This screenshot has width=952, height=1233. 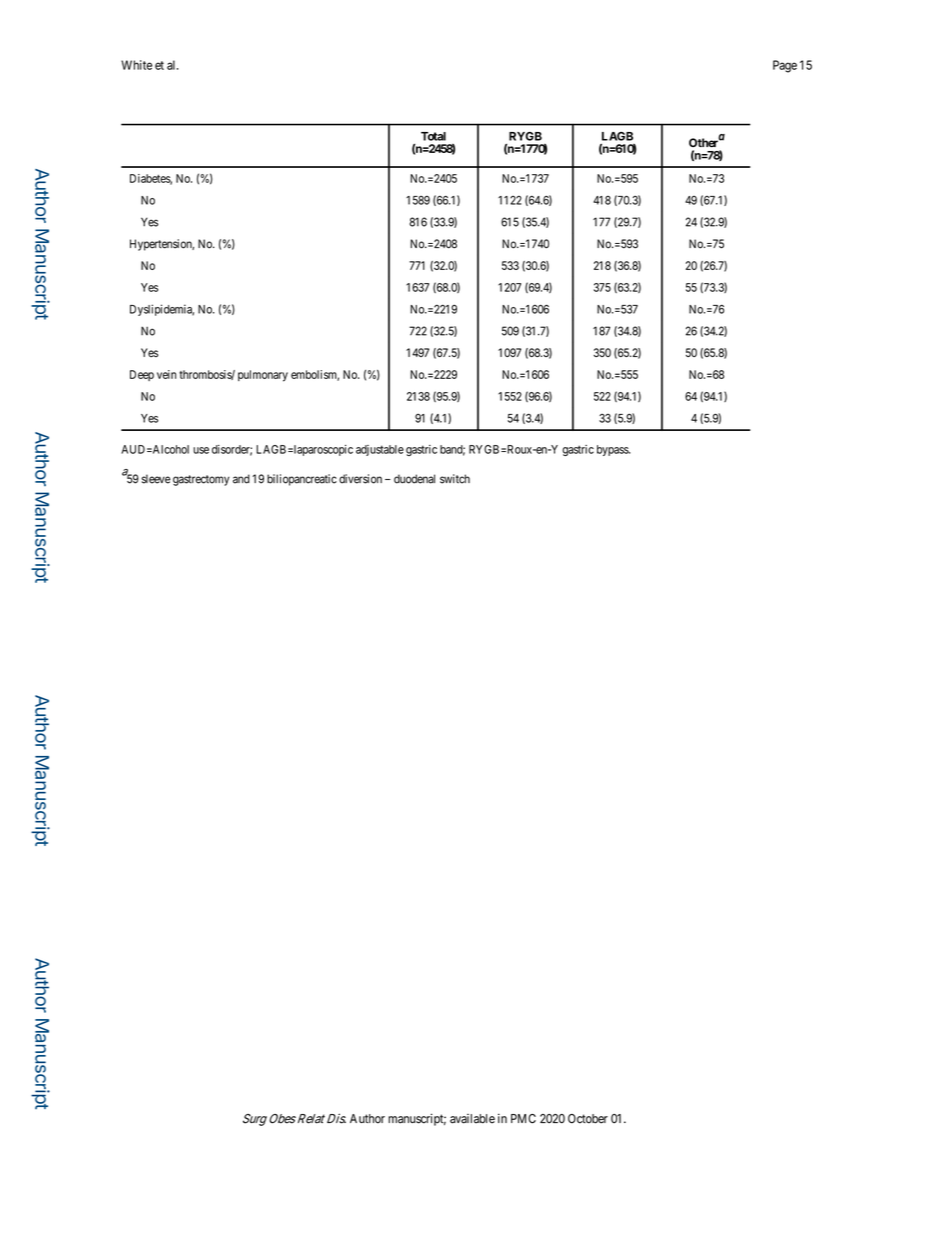 What do you see at coordinates (263, 376) in the screenshot?
I see `pulmonary` at bounding box center [263, 376].
